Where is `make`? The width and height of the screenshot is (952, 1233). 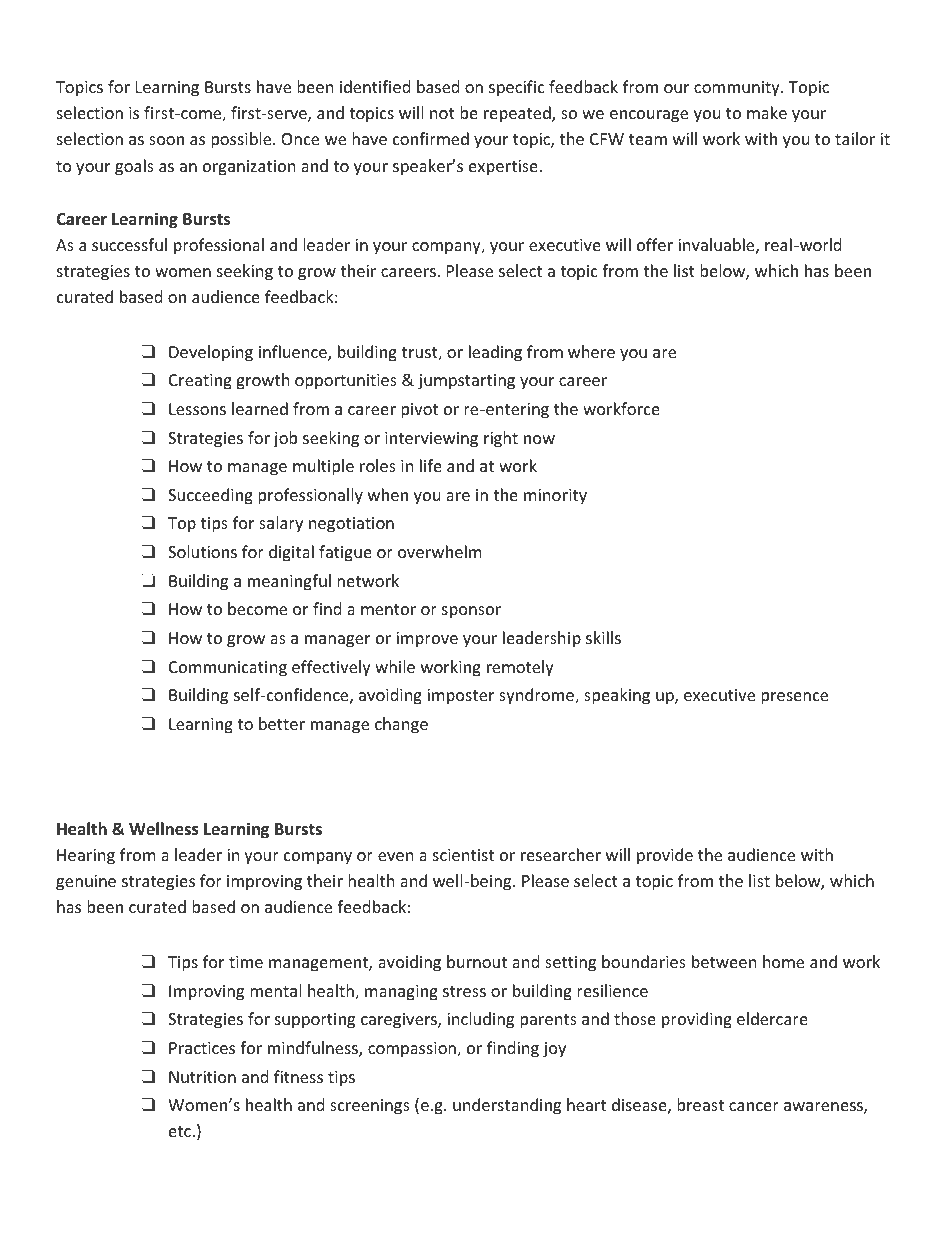 make is located at coordinates (767, 112).
